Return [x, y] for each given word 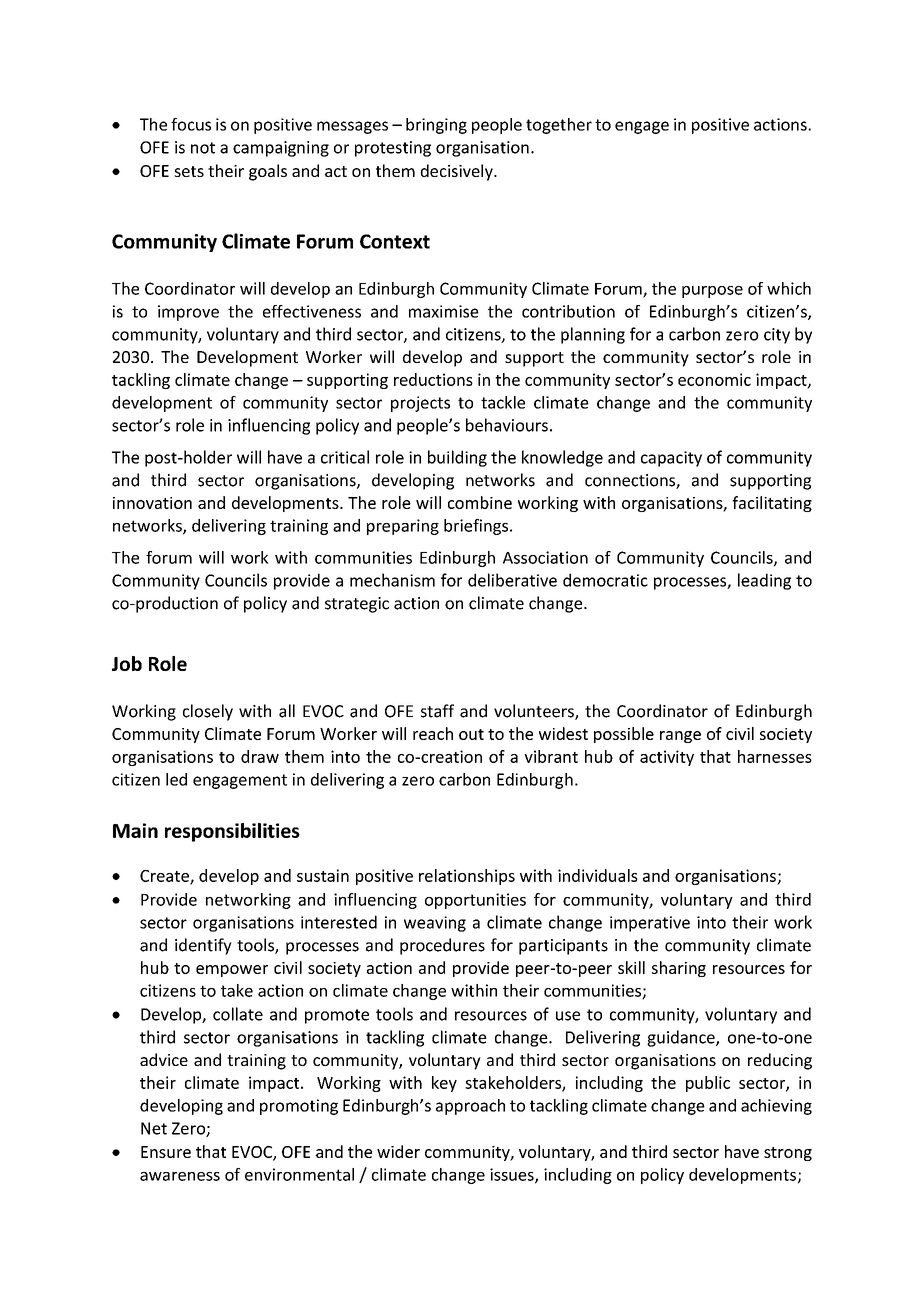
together [559, 126]
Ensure [166, 1152]
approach [470, 1107]
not [203, 148]
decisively [457, 172]
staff [437, 711]
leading [764, 581]
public [708, 1084]
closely [208, 712]
